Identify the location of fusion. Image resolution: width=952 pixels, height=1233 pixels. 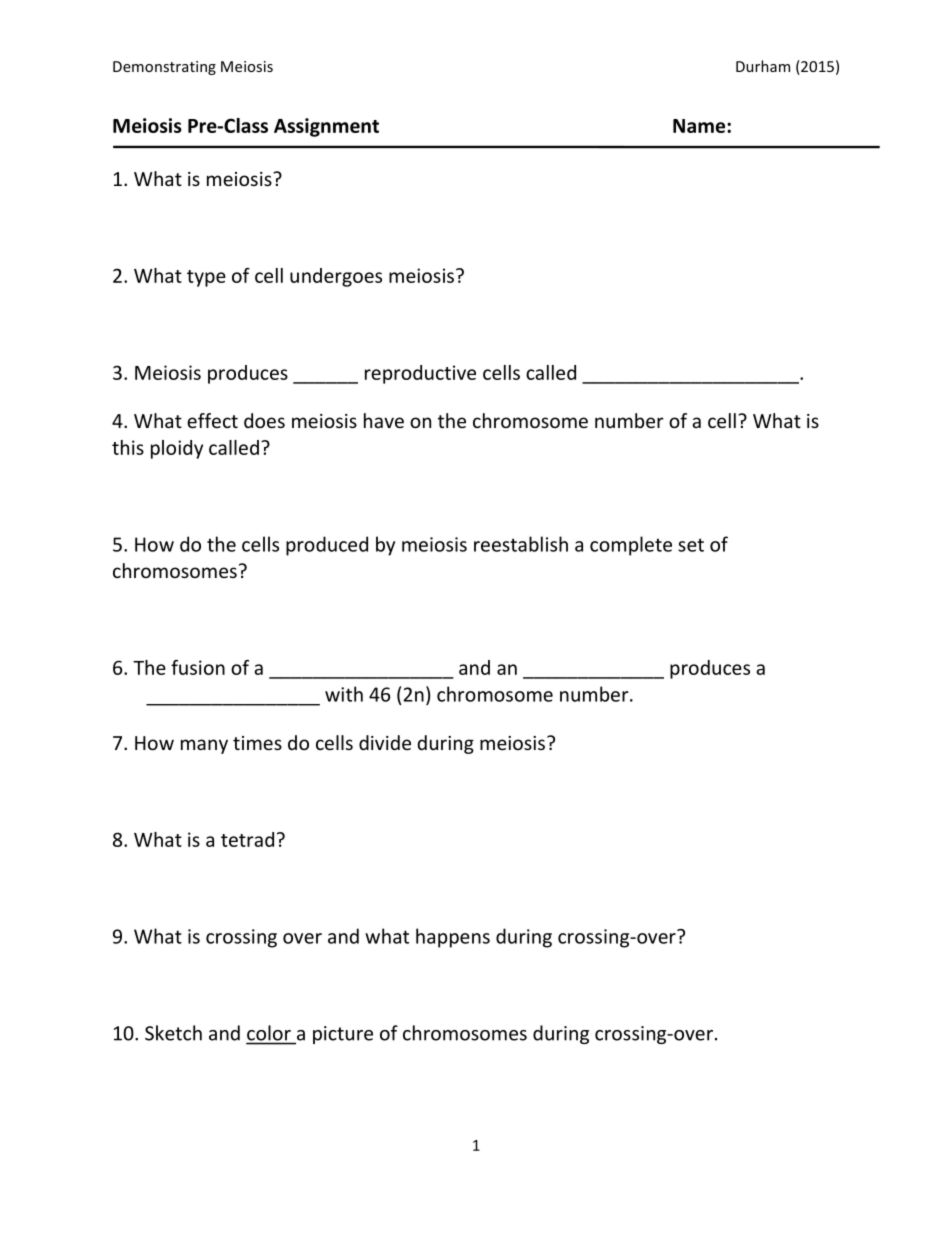
(198, 667).
